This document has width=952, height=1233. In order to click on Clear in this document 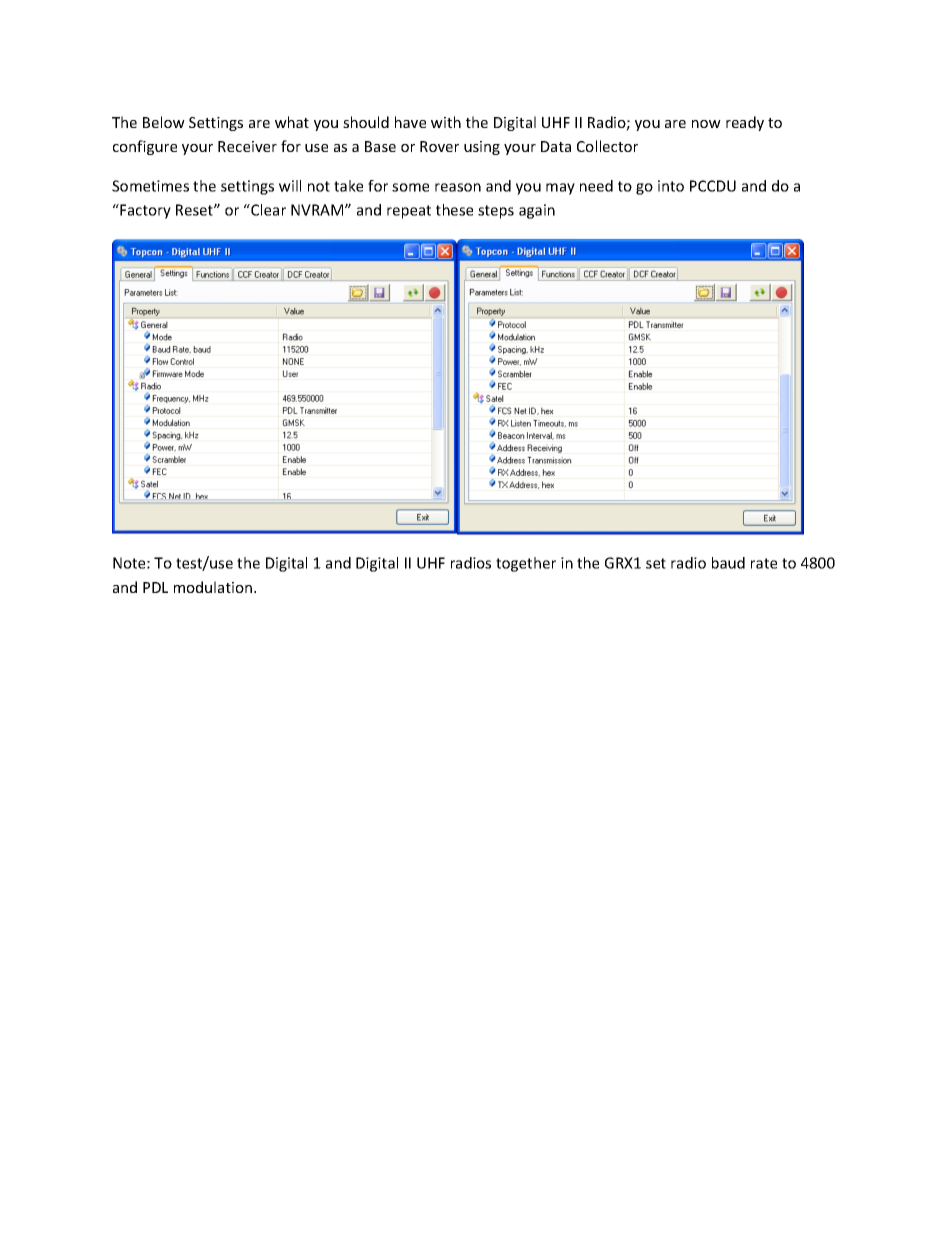, I will do `click(267, 210)`.
